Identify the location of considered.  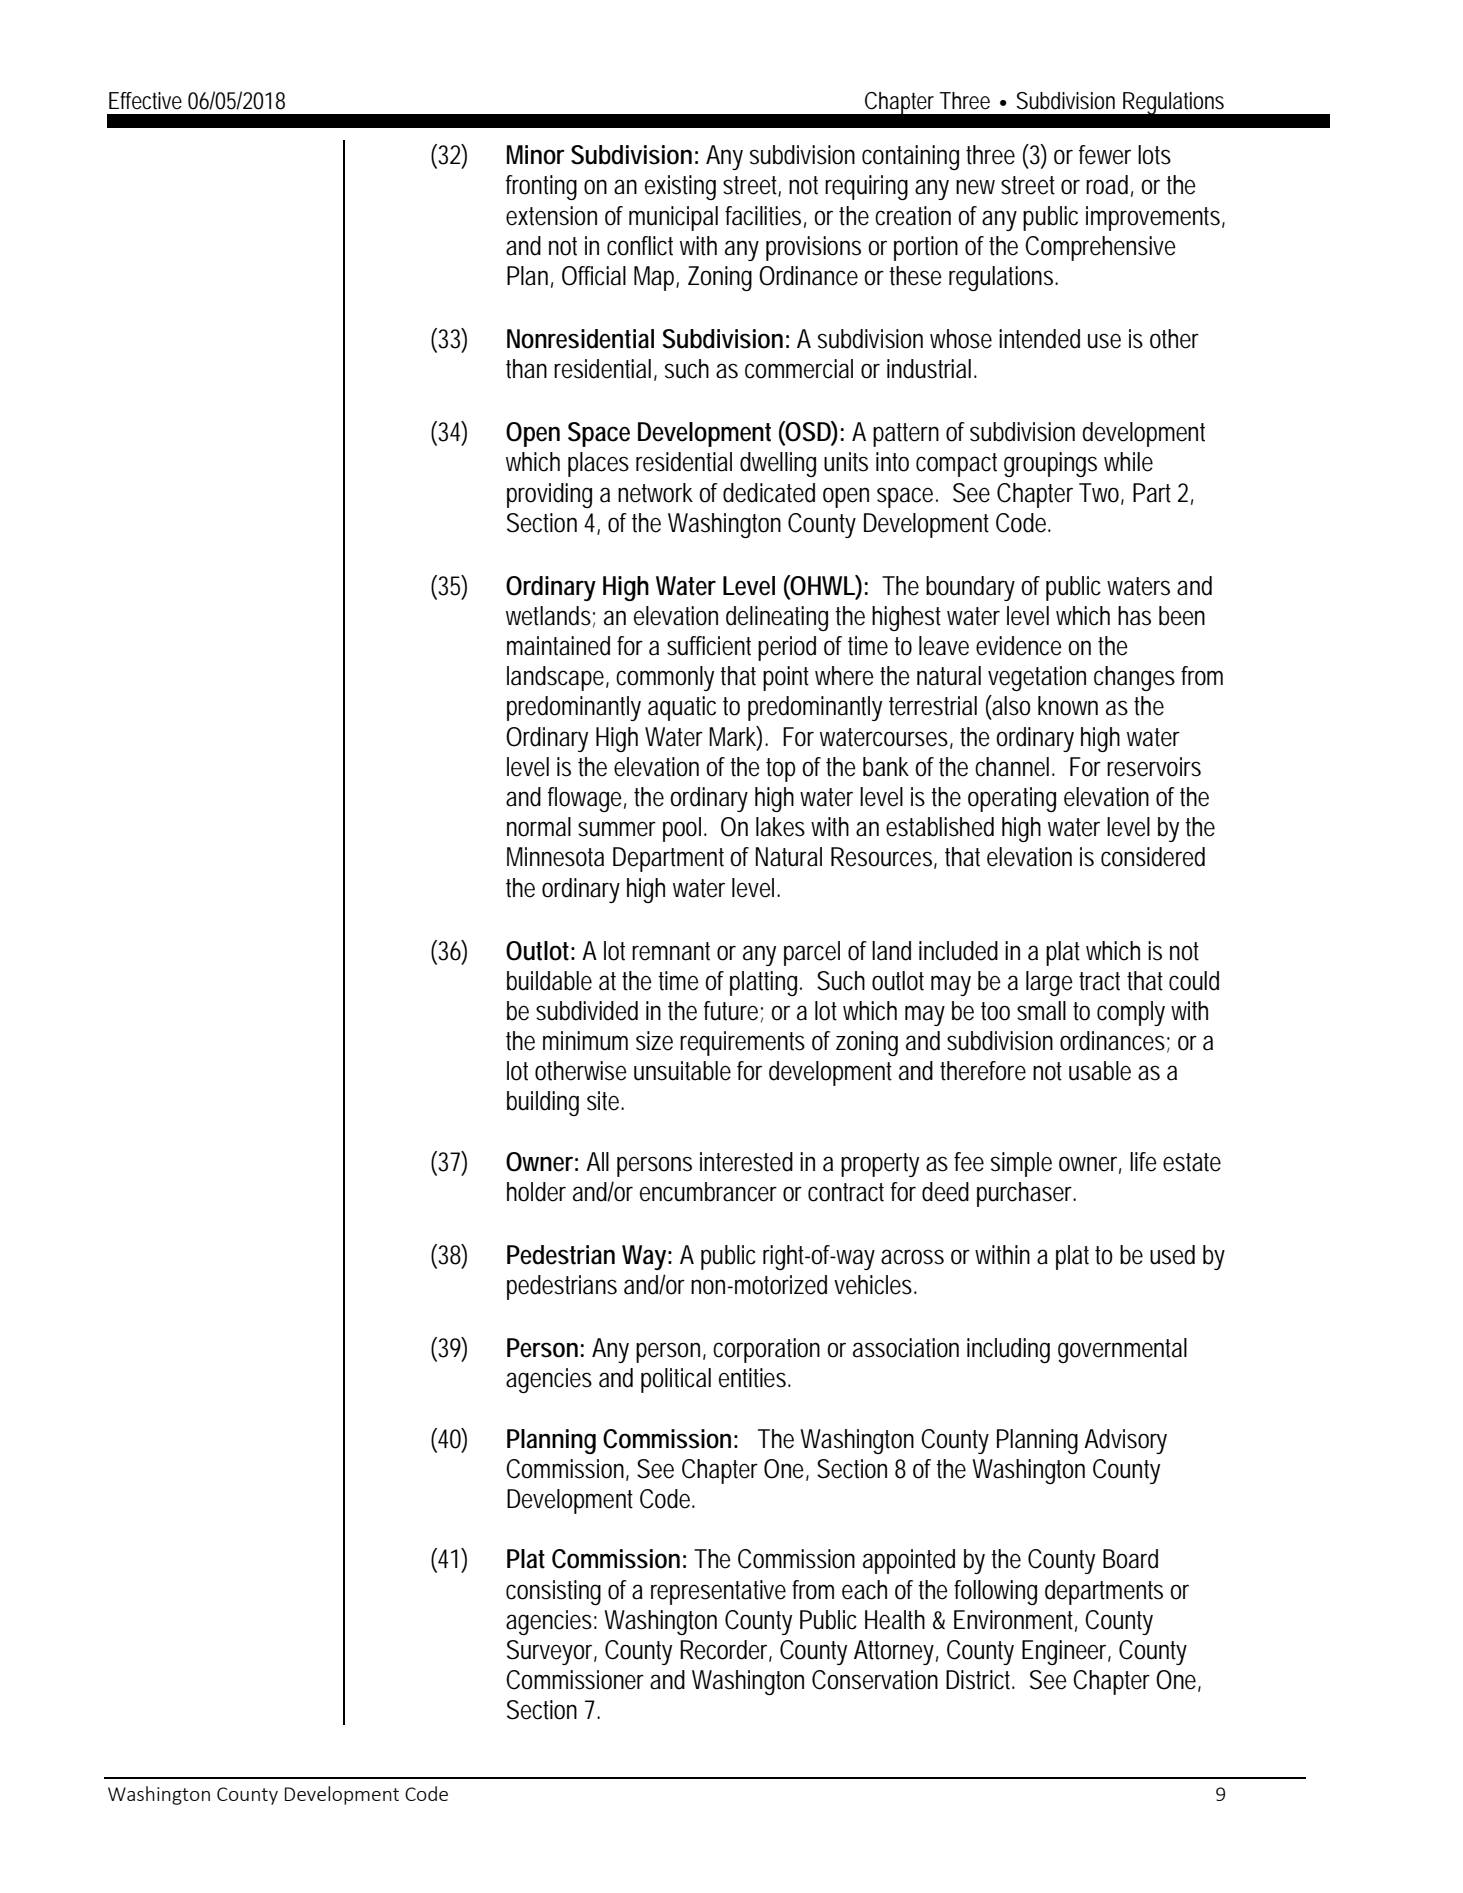
(1153, 857).
